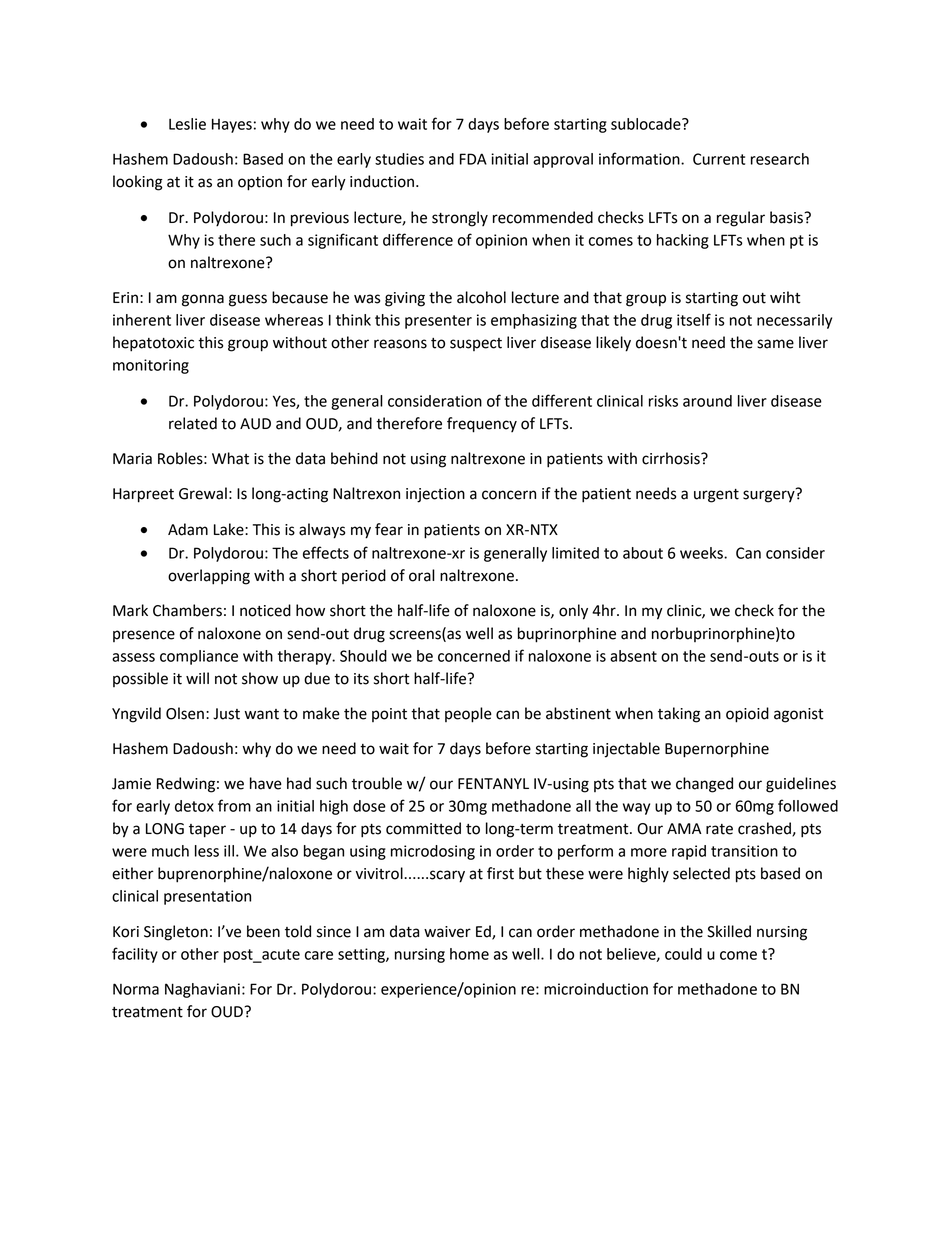  I want to click on will, so click(197, 678).
